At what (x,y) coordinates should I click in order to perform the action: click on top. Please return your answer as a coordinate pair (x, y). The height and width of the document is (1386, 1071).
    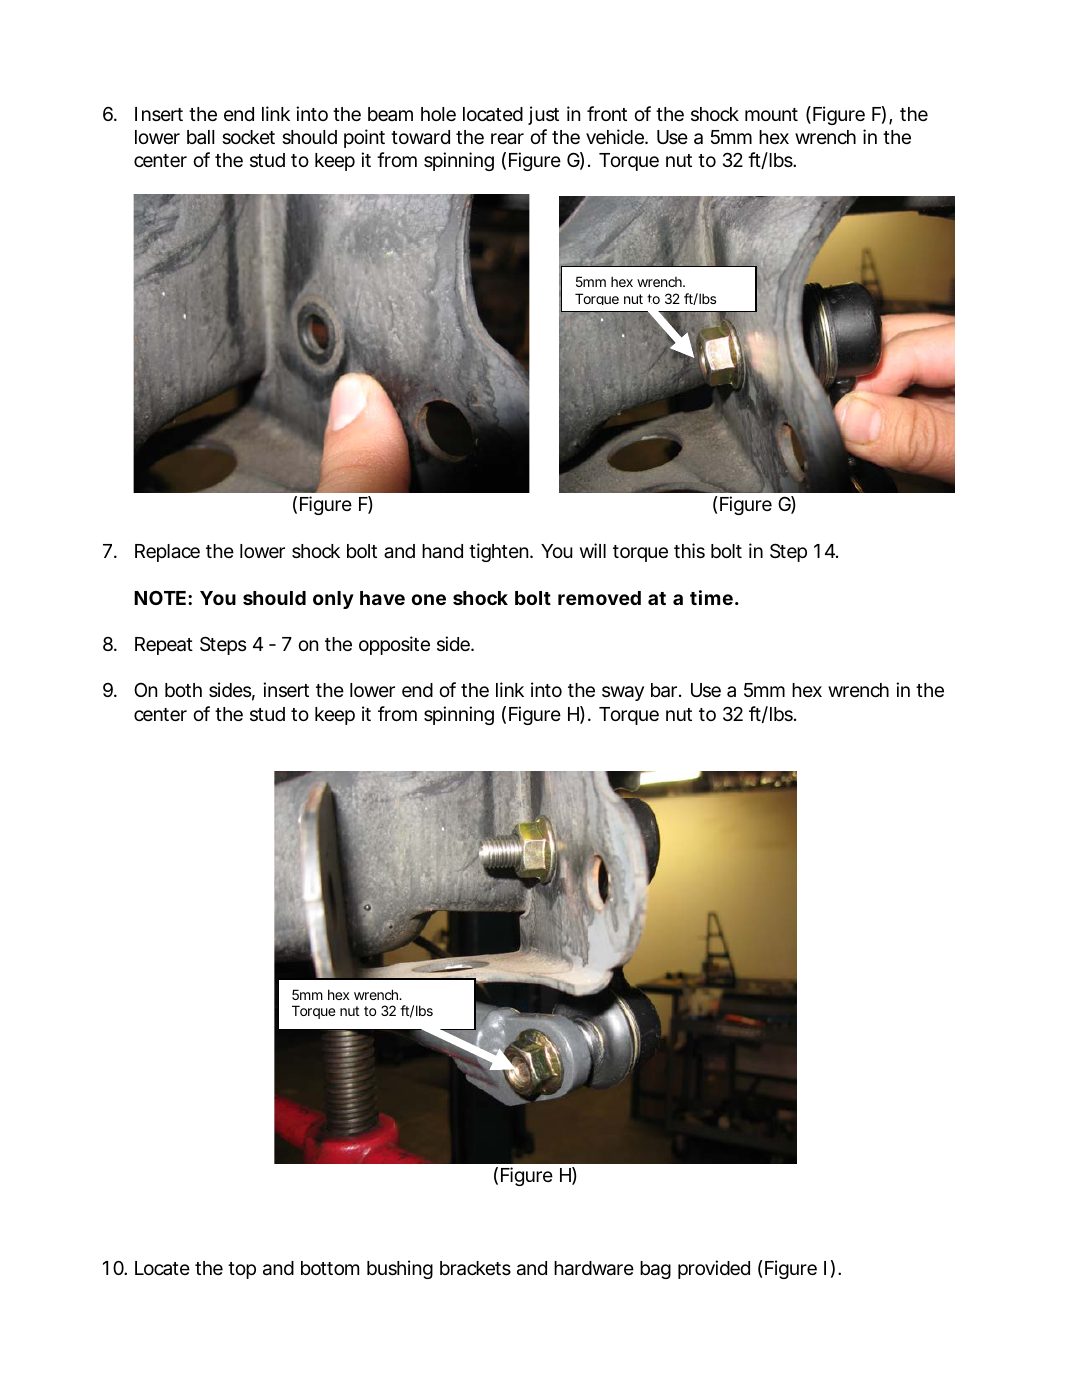
    Looking at the image, I should click on (242, 1270).
